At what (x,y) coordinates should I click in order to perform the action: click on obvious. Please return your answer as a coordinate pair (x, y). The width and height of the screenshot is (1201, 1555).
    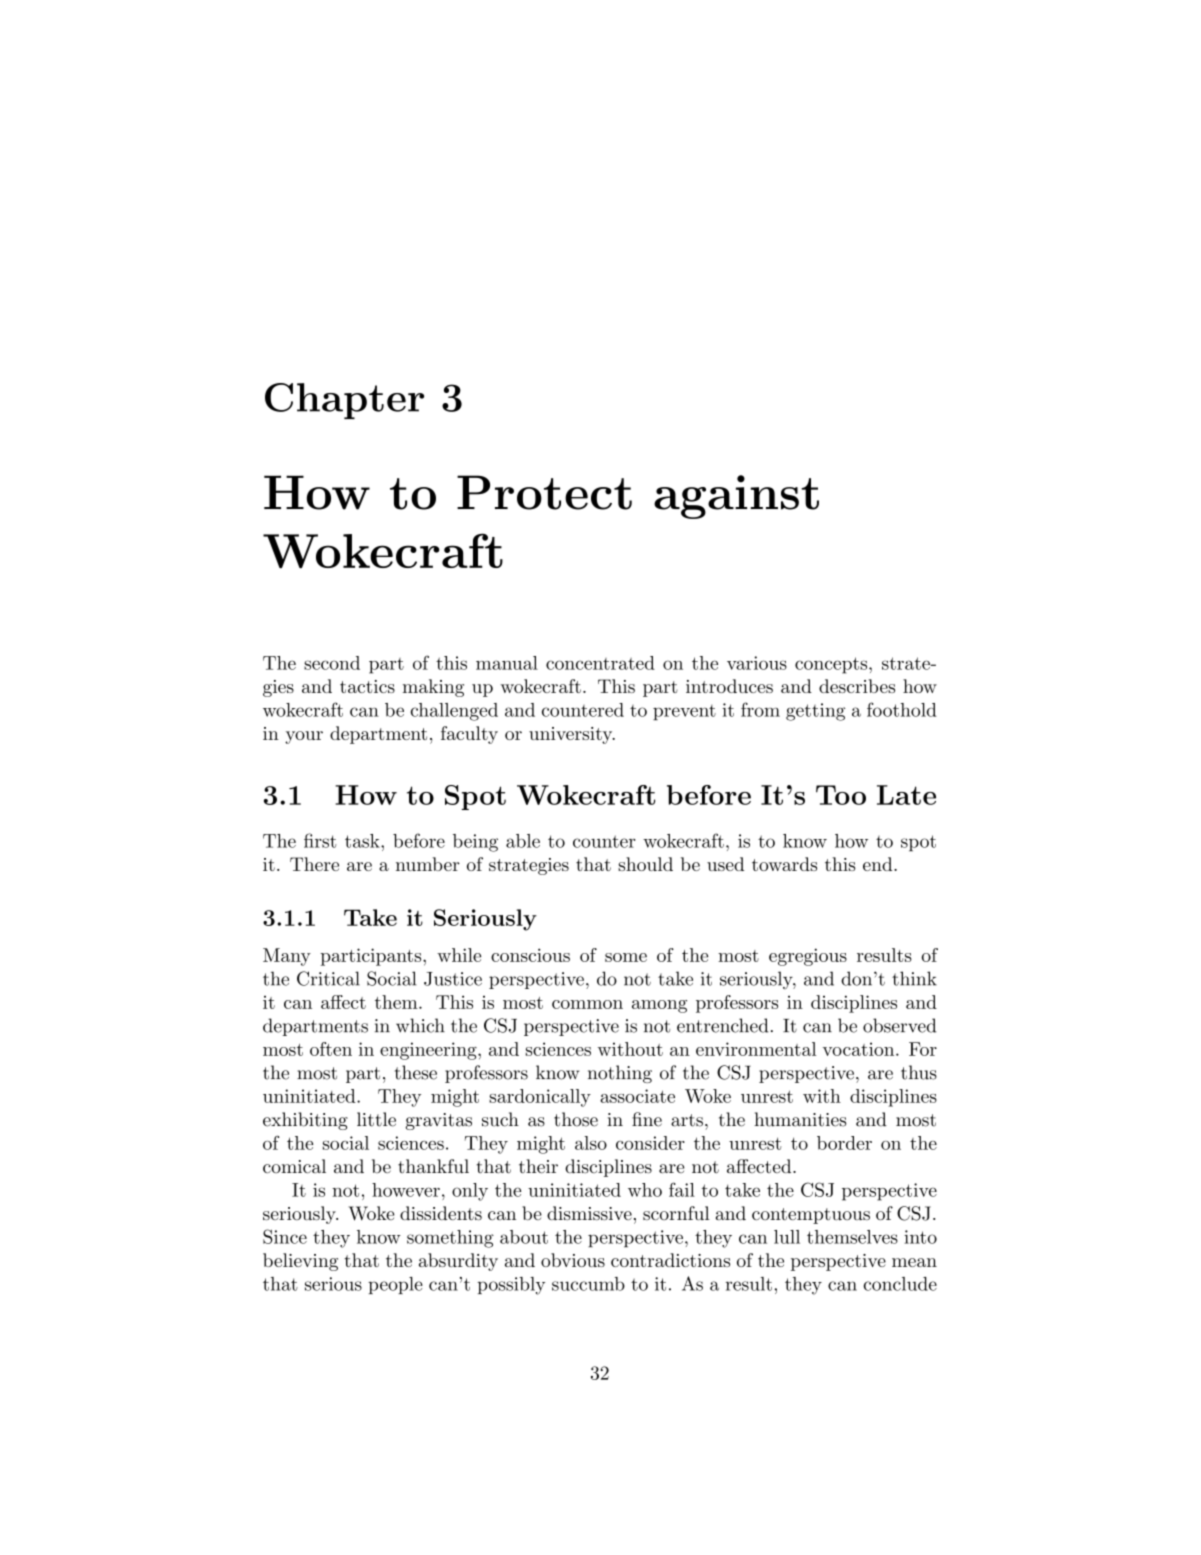
    Looking at the image, I should click on (573, 1260).
